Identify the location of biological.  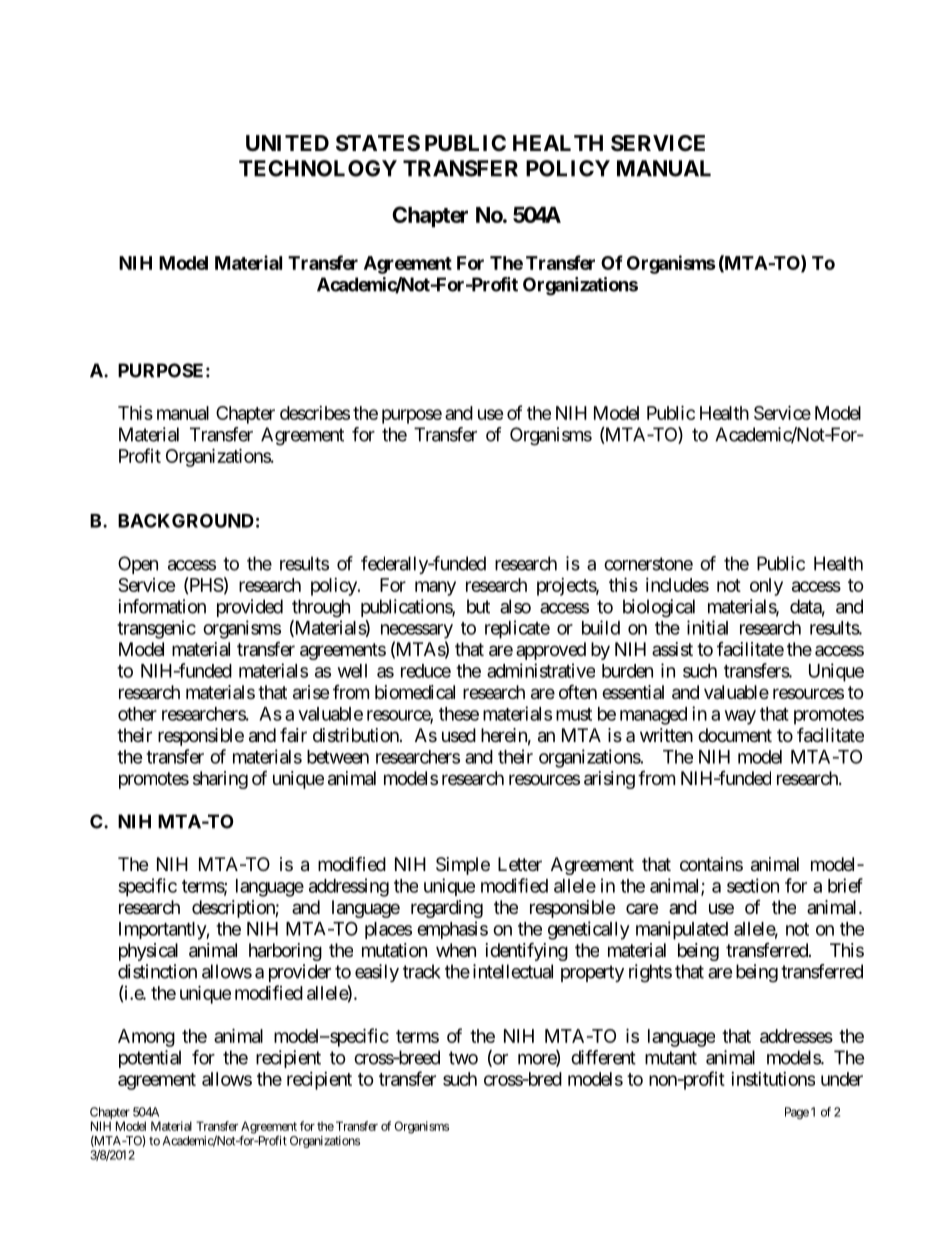
(659, 608).
